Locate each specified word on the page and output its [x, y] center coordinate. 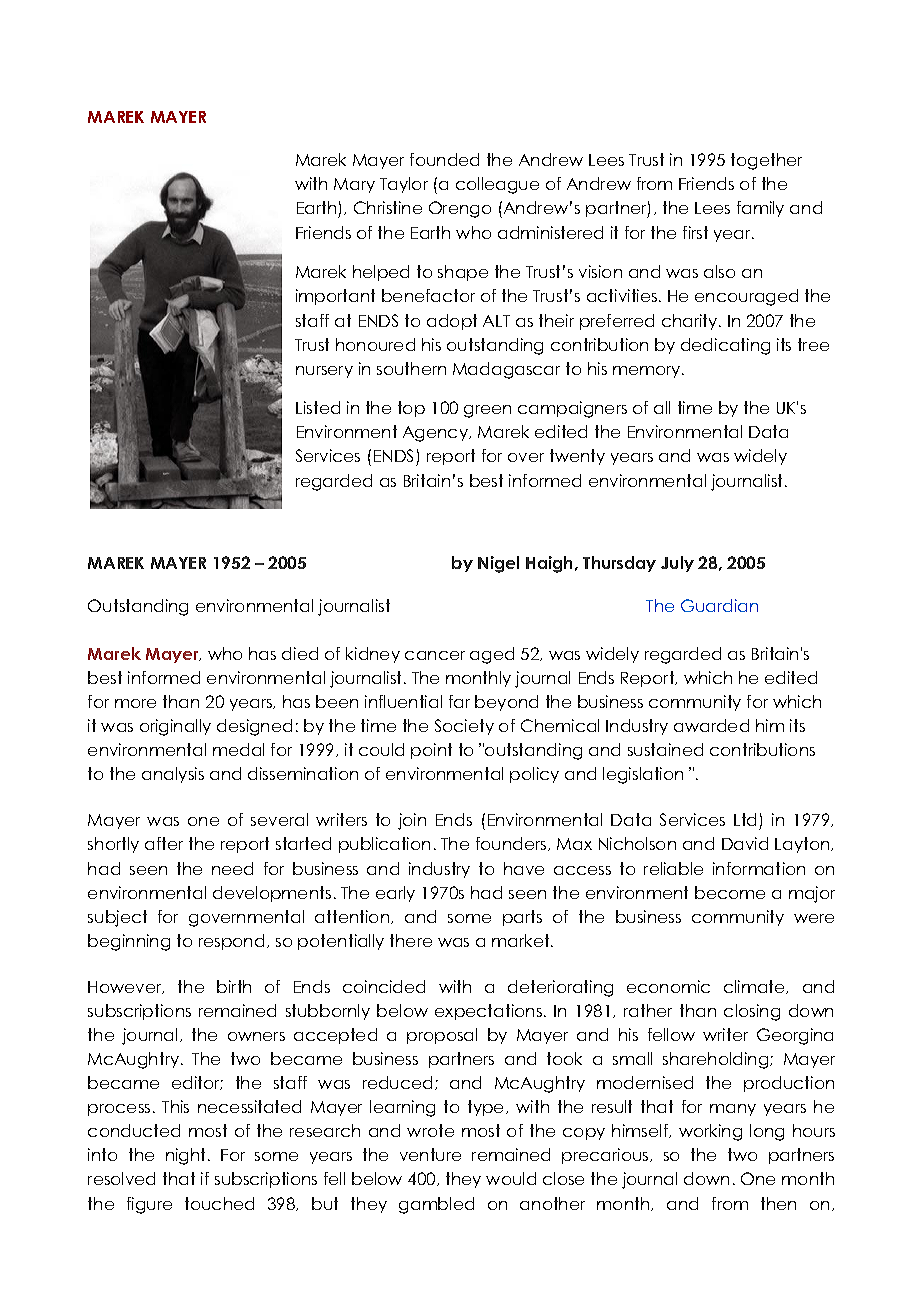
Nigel [498, 564]
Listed [318, 407]
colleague [497, 185]
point [431, 751]
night [187, 1156]
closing [752, 1012]
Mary [354, 185]
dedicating [725, 346]
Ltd [745, 819]
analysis [173, 775]
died [300, 653]
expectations [488, 1012]
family [760, 209]
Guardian [719, 605]
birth [234, 986]
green [487, 411]
